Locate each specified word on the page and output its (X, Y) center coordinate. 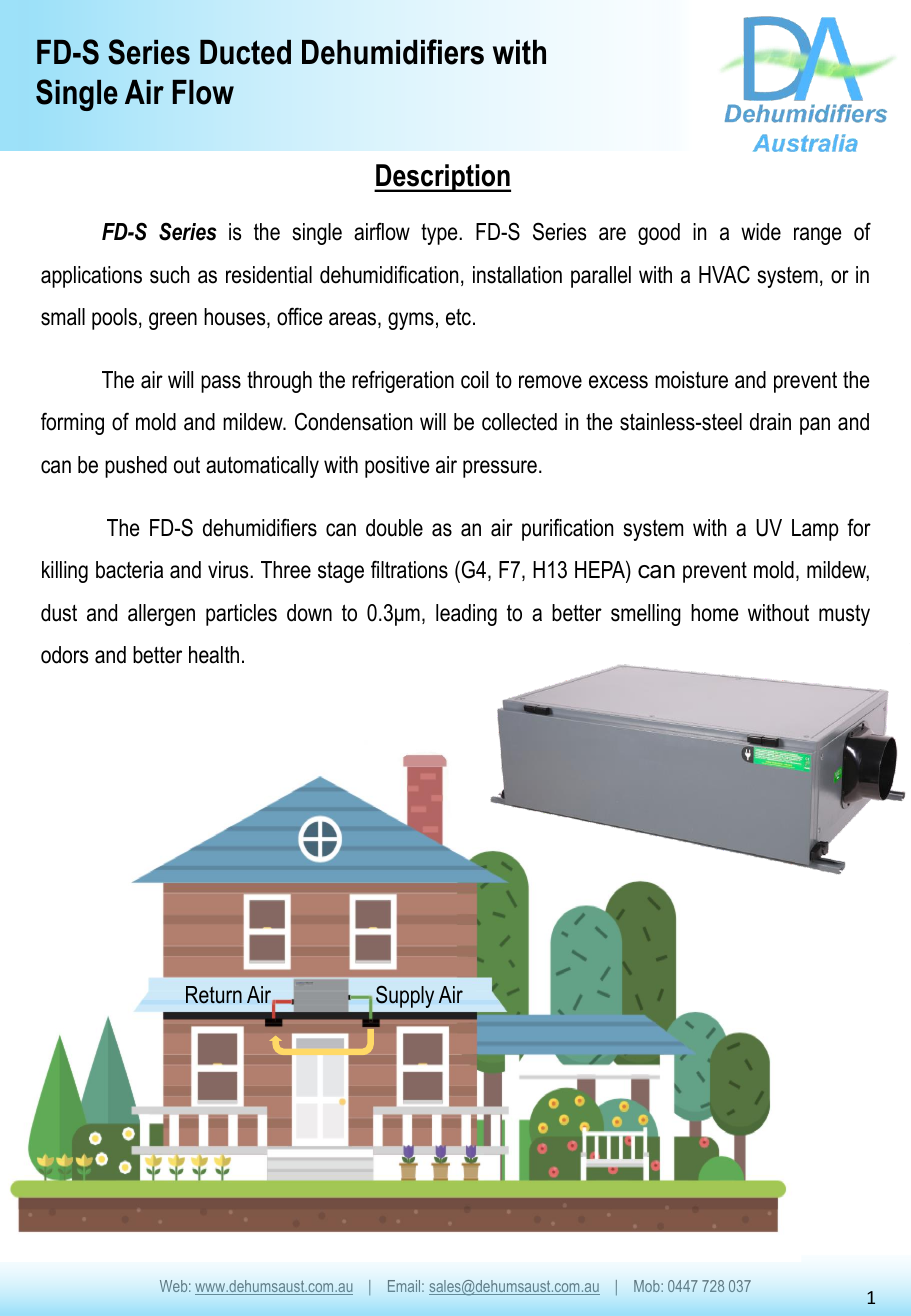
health (214, 655)
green (173, 321)
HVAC (724, 274)
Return (214, 995)
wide (761, 232)
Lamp (815, 530)
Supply (405, 997)
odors (64, 655)
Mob (648, 1286)
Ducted (245, 52)
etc (458, 317)
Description (442, 178)
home (715, 613)
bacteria (129, 570)
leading (466, 615)
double (394, 528)
